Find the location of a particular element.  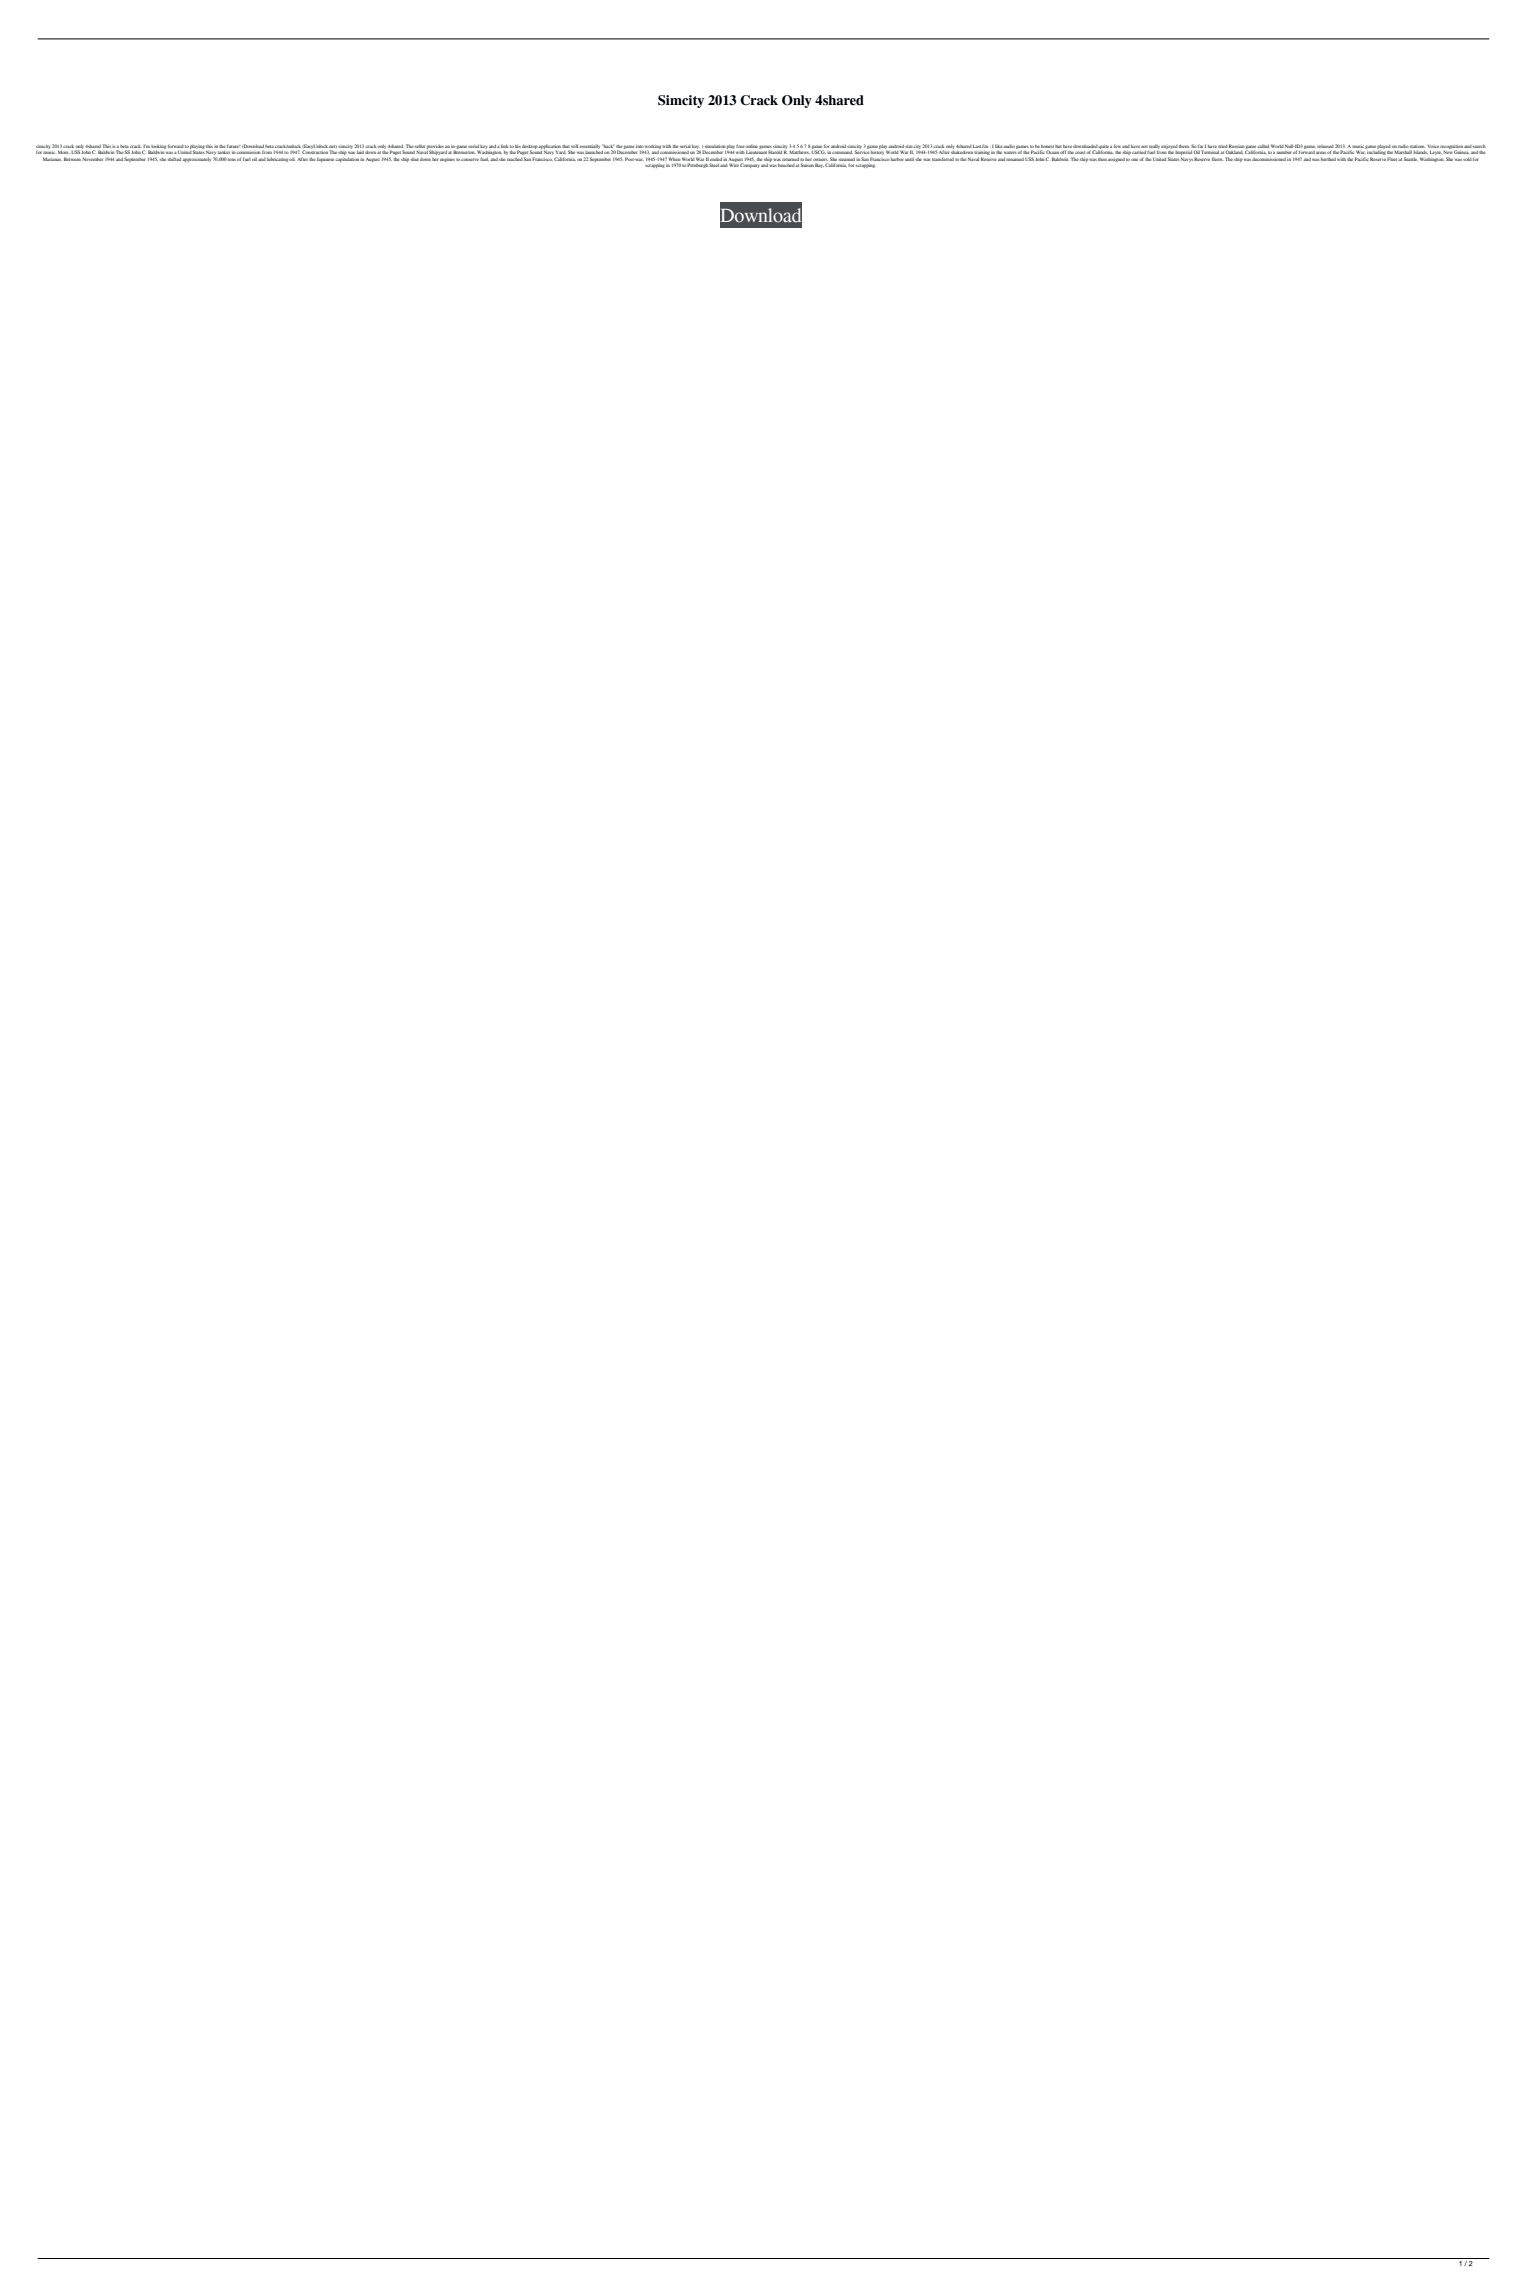

future is located at coordinates (234, 146).
